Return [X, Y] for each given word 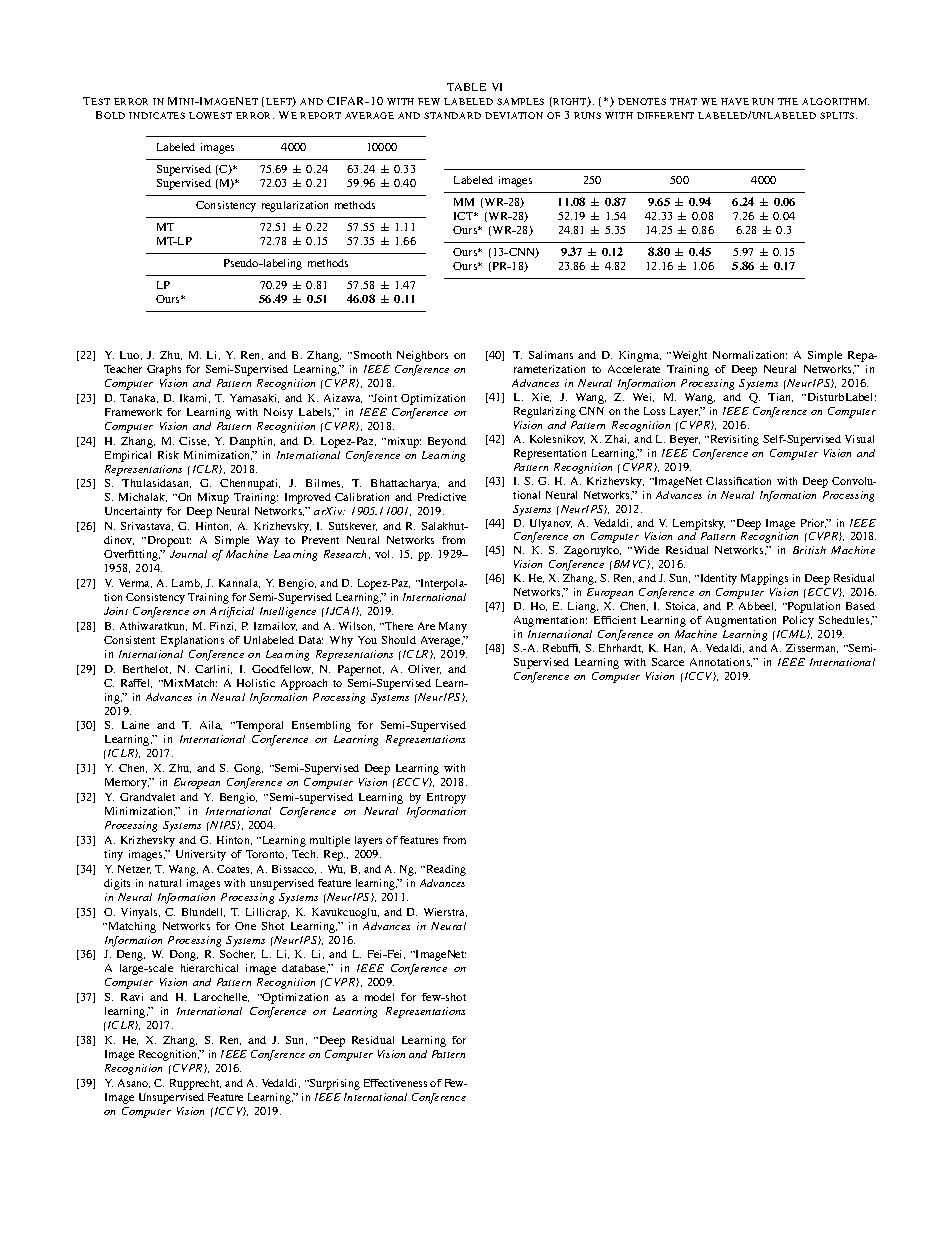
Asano [134, 1083]
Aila [211, 725]
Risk [168, 455]
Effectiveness [395, 1083]
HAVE [735, 101]
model [379, 997]
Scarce [668, 662]
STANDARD [452, 115]
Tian [780, 397]
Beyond [447, 442]
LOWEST [210, 115]
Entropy [446, 798]
